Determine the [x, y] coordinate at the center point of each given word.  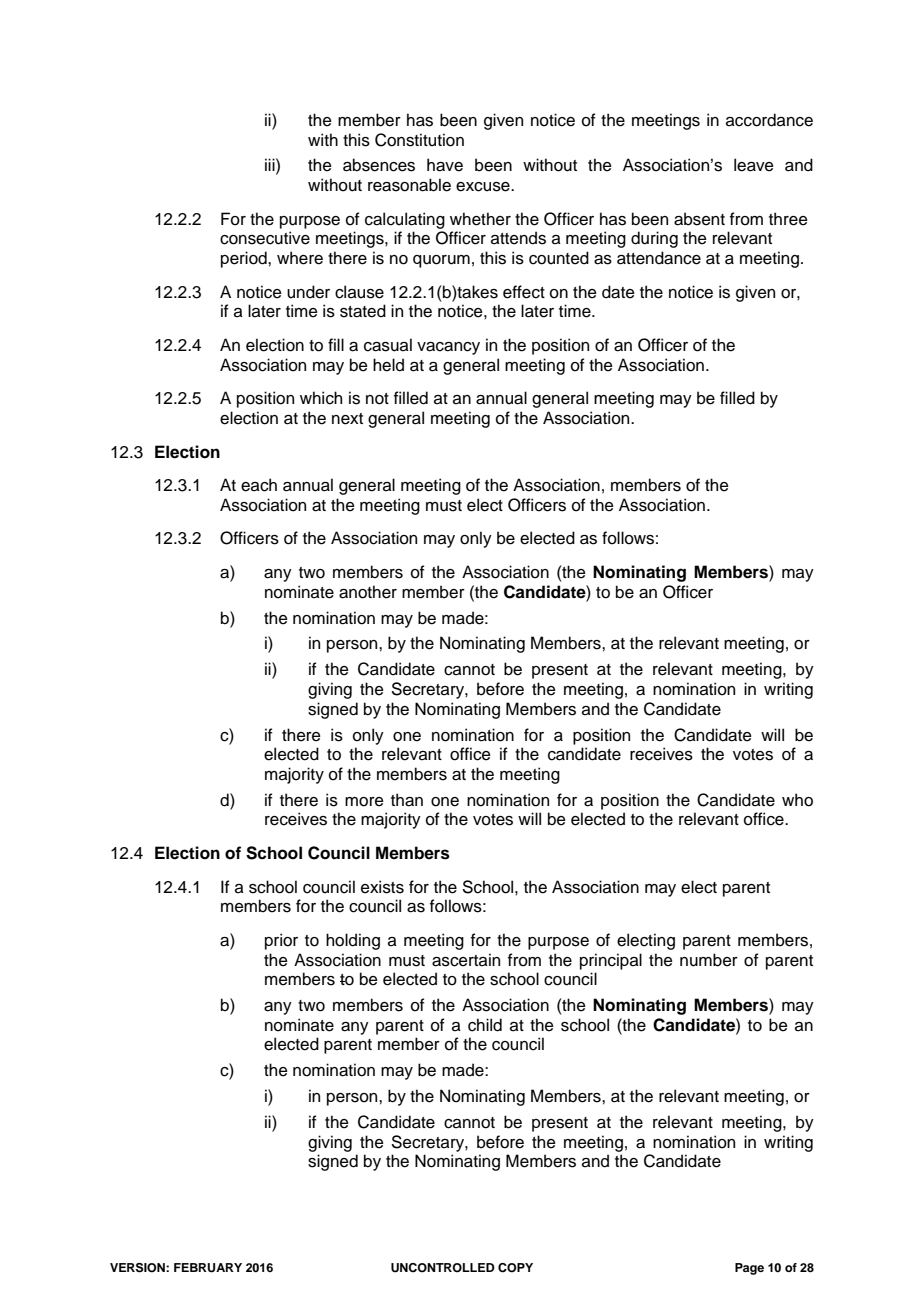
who [797, 800]
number [709, 960]
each [259, 485]
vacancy [448, 348]
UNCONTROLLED [443, 1268]
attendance [659, 258]
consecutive [265, 238]
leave [754, 165]
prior [281, 941]
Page [749, 1269]
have [445, 165]
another [368, 592]
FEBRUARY [208, 1268]
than [407, 800]
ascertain [466, 960]
